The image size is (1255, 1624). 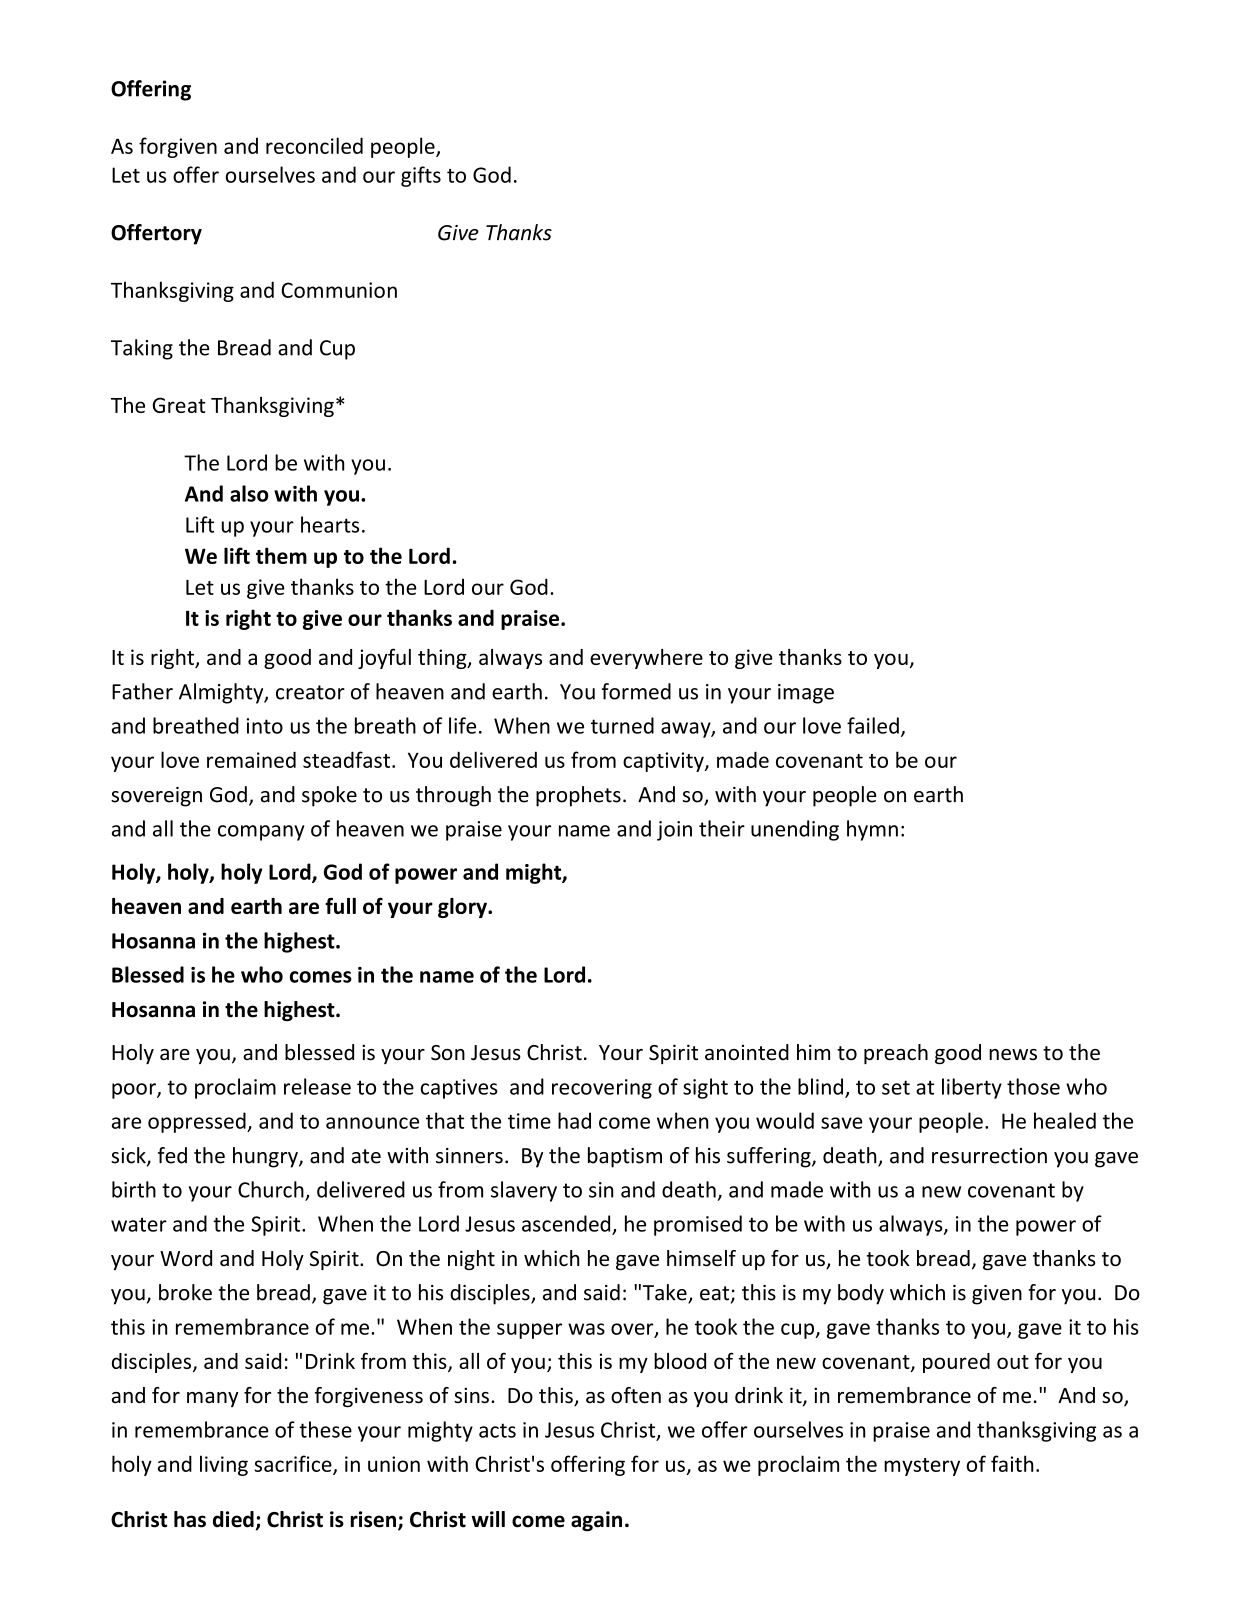 What do you see at coordinates (806, 694) in the image?
I see `image` at bounding box center [806, 694].
